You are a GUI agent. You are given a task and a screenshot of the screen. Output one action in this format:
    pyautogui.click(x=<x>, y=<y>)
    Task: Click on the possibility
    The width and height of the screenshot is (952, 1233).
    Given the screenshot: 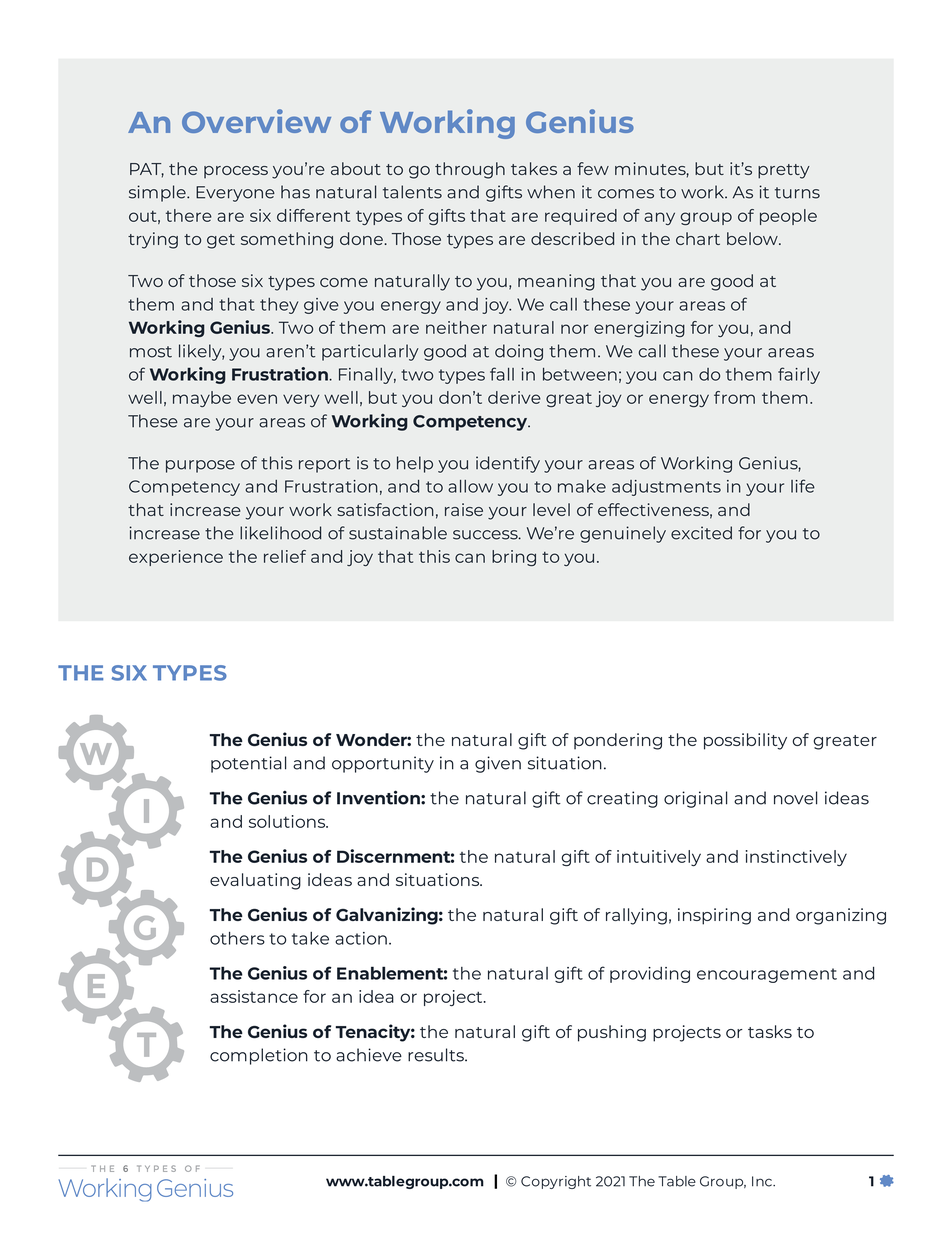 What is the action you would take?
    pyautogui.click(x=745, y=741)
